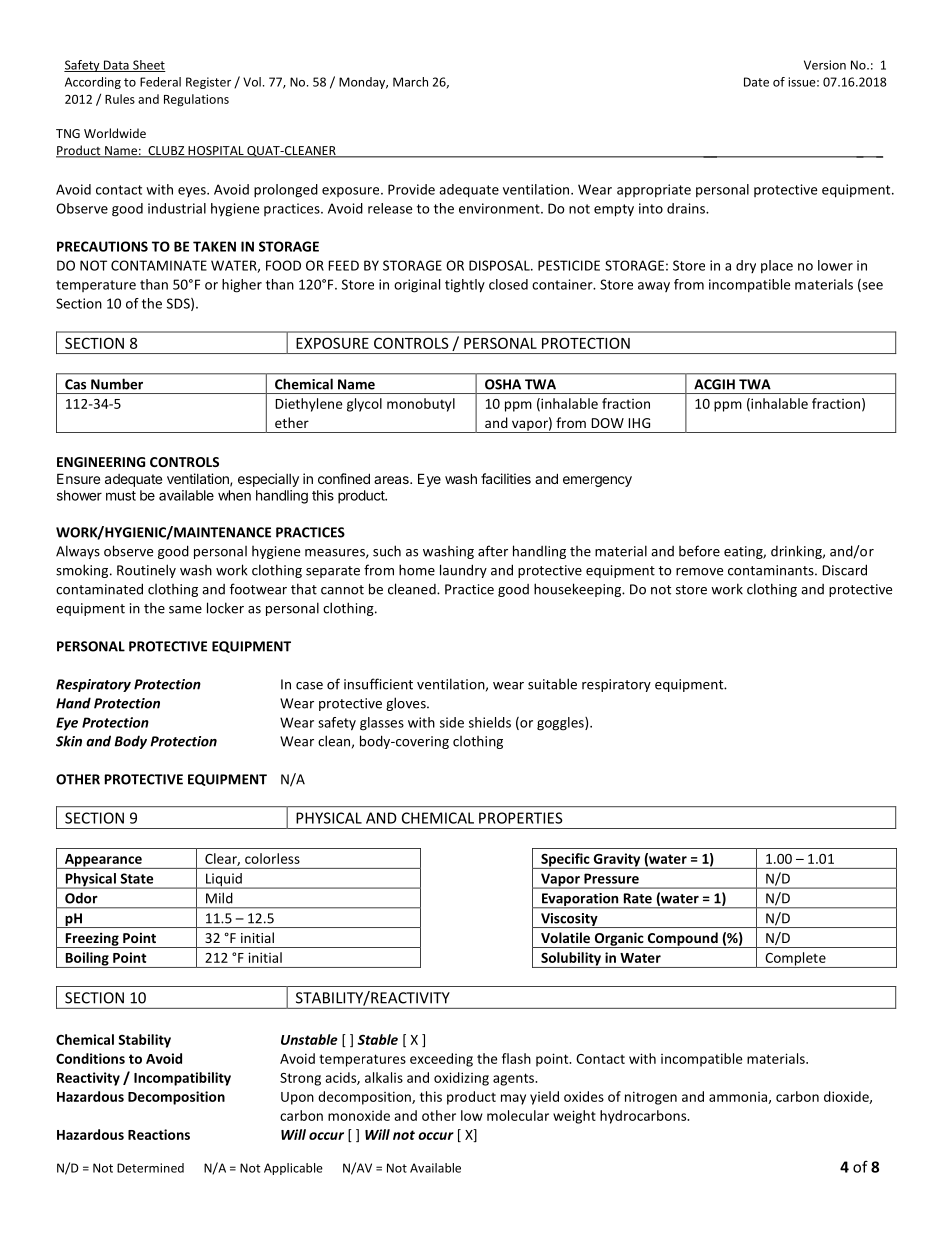  What do you see at coordinates (521, 818) in the screenshot?
I see `PROPERTIES` at bounding box center [521, 818].
